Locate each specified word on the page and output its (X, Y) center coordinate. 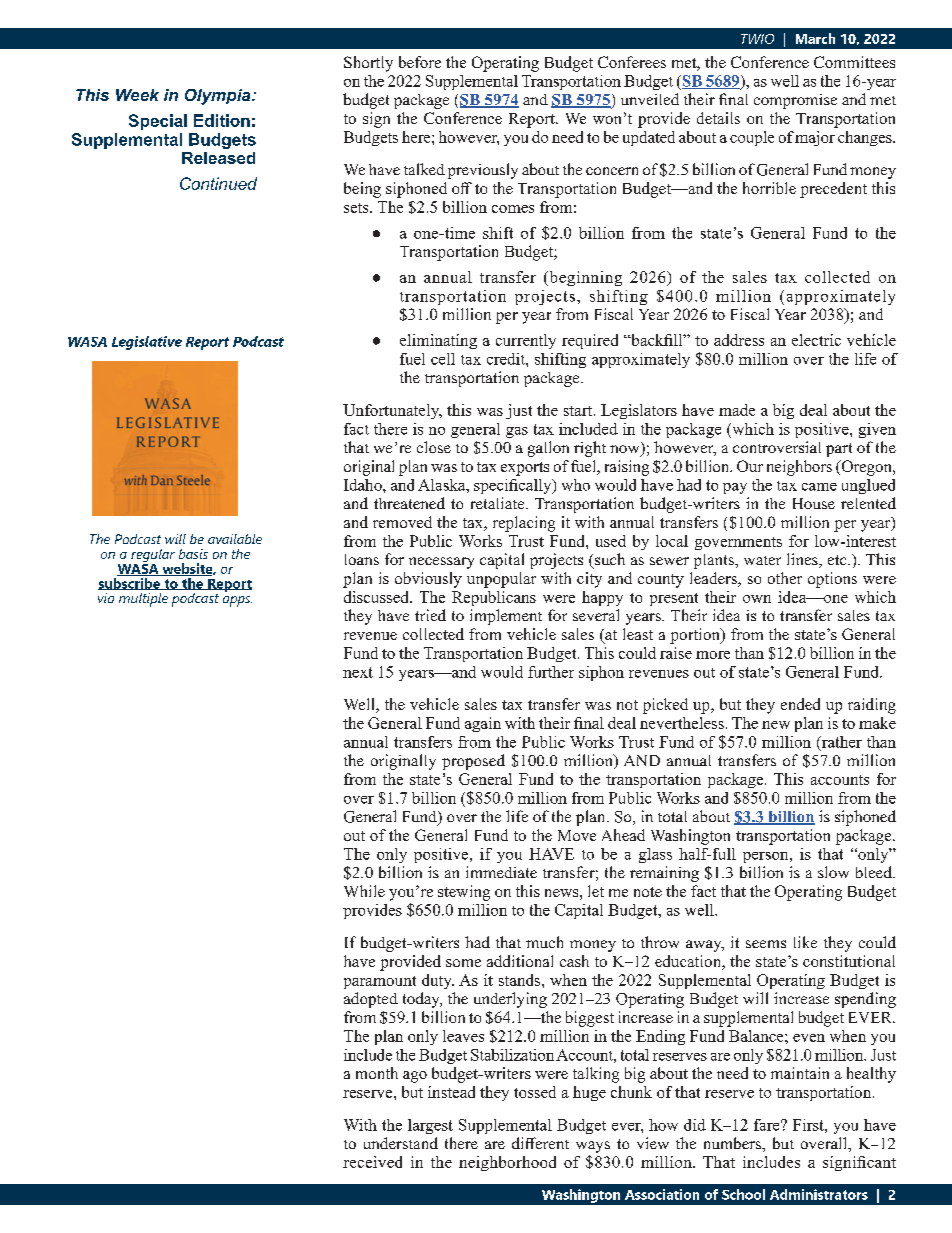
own (757, 599)
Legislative (147, 343)
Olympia (219, 97)
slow (833, 872)
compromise (795, 101)
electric (816, 340)
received (372, 1162)
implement (506, 617)
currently (526, 341)
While (364, 891)
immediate (501, 872)
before (420, 62)
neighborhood (507, 1163)
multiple (143, 600)
